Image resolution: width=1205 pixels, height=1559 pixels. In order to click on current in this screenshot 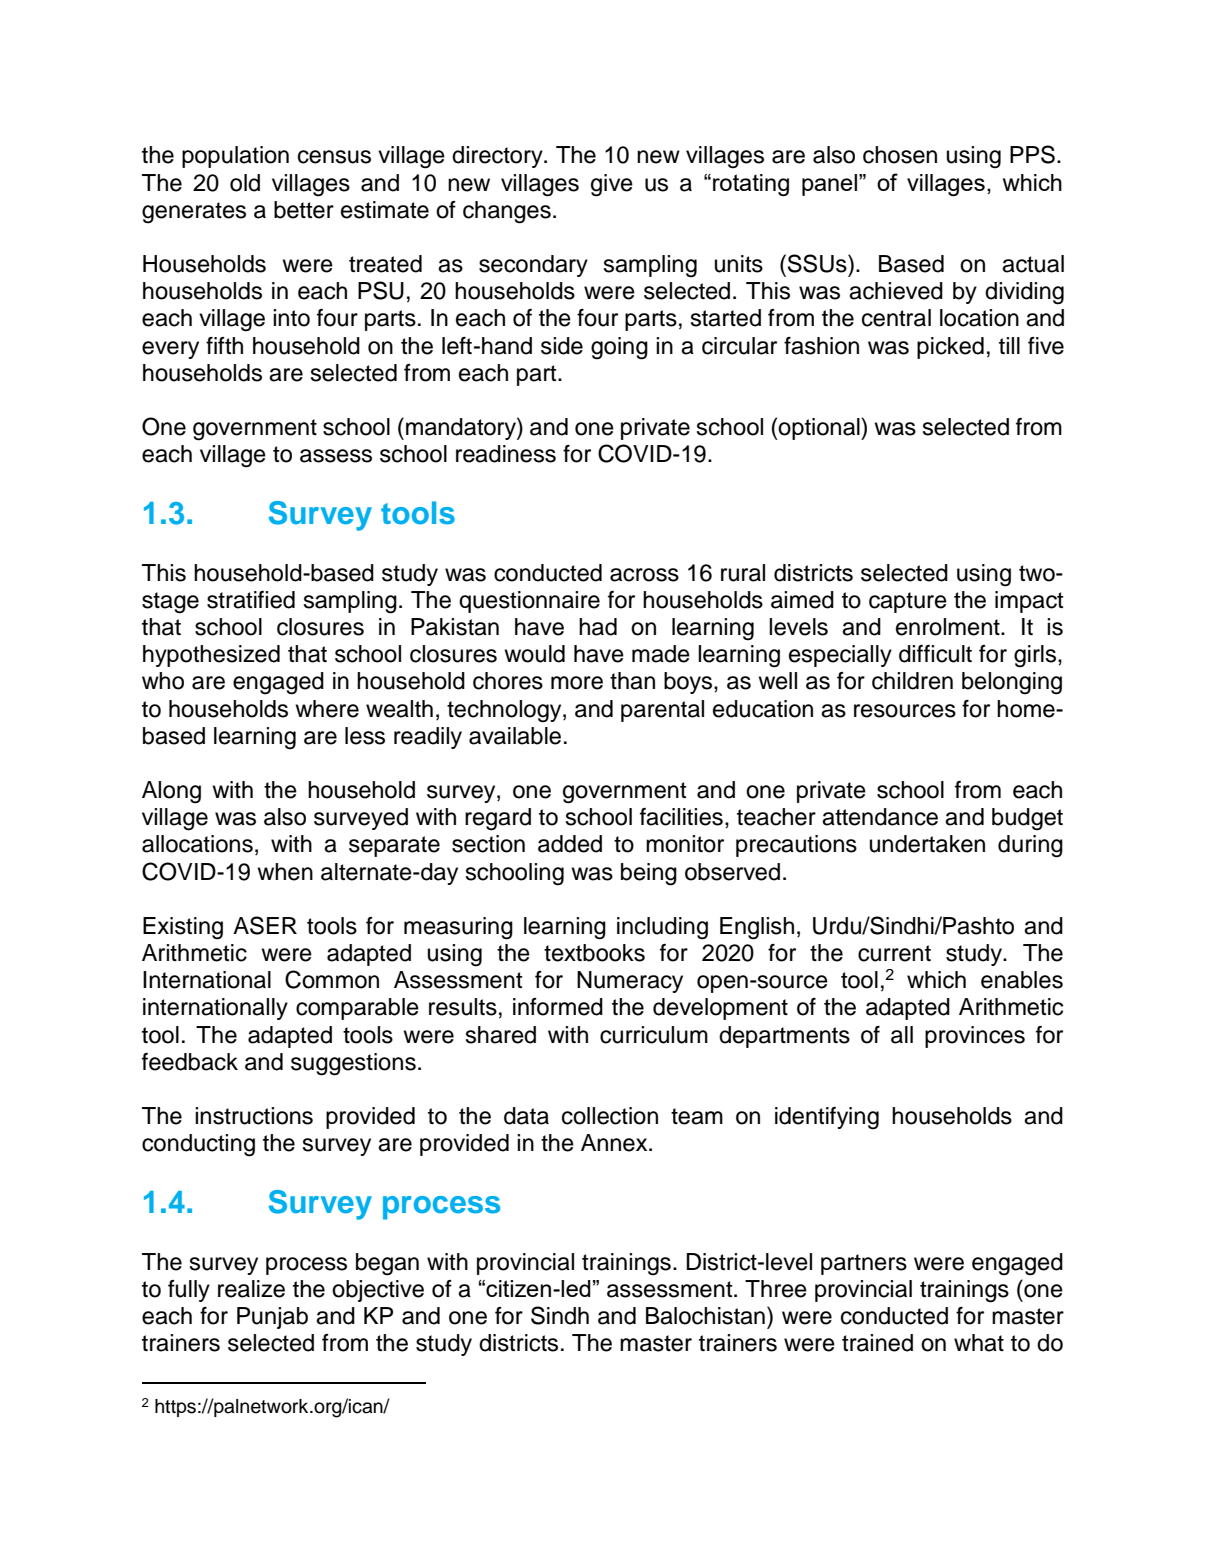, I will do `click(894, 953)`.
